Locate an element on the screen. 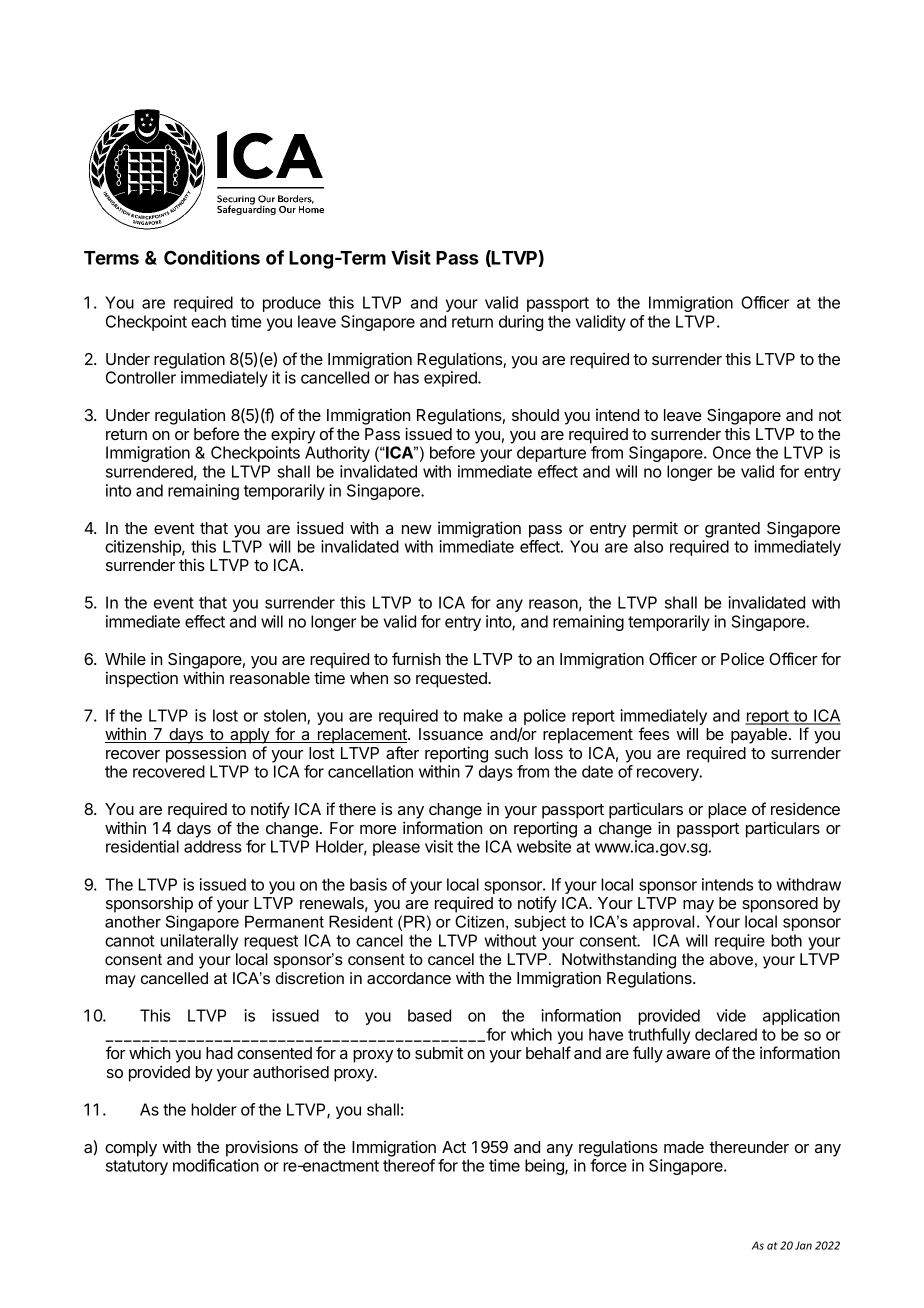 Image resolution: width=924 pixels, height=1308 pixels. granted is located at coordinates (732, 530).
